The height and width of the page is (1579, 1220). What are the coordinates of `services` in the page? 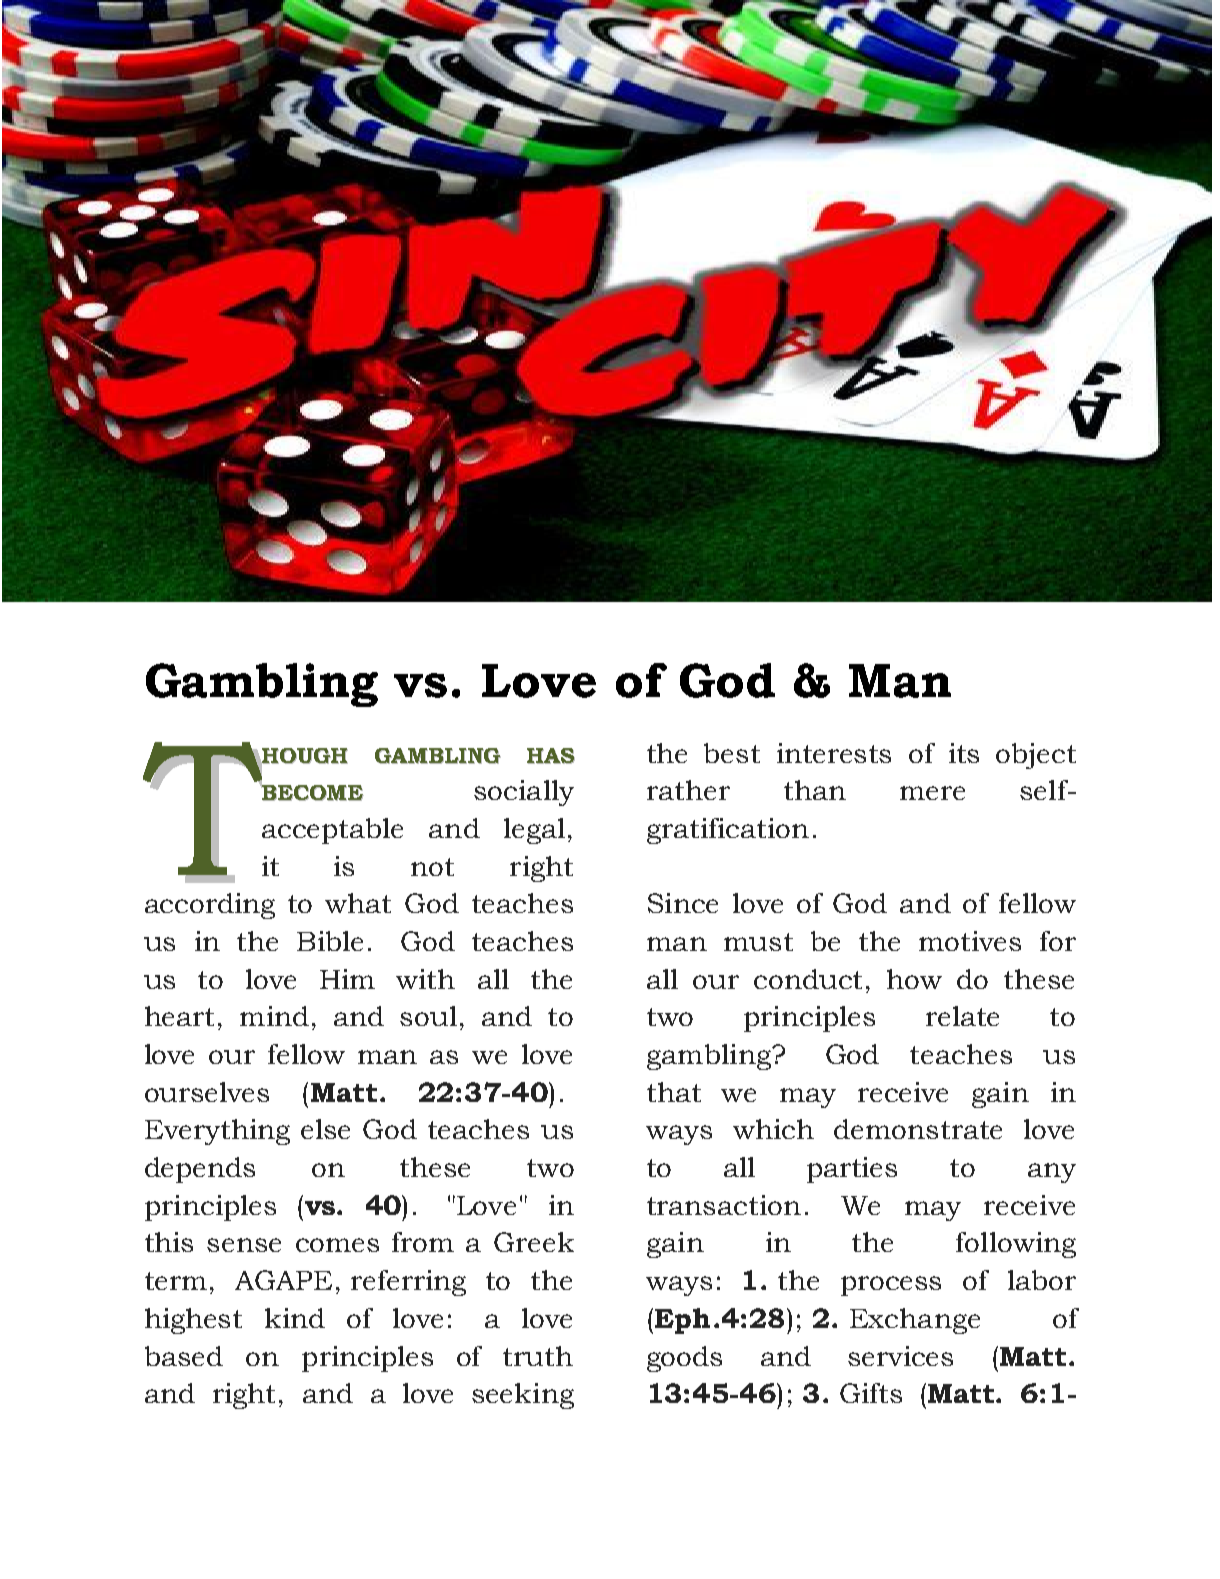 It's located at (900, 1356).
